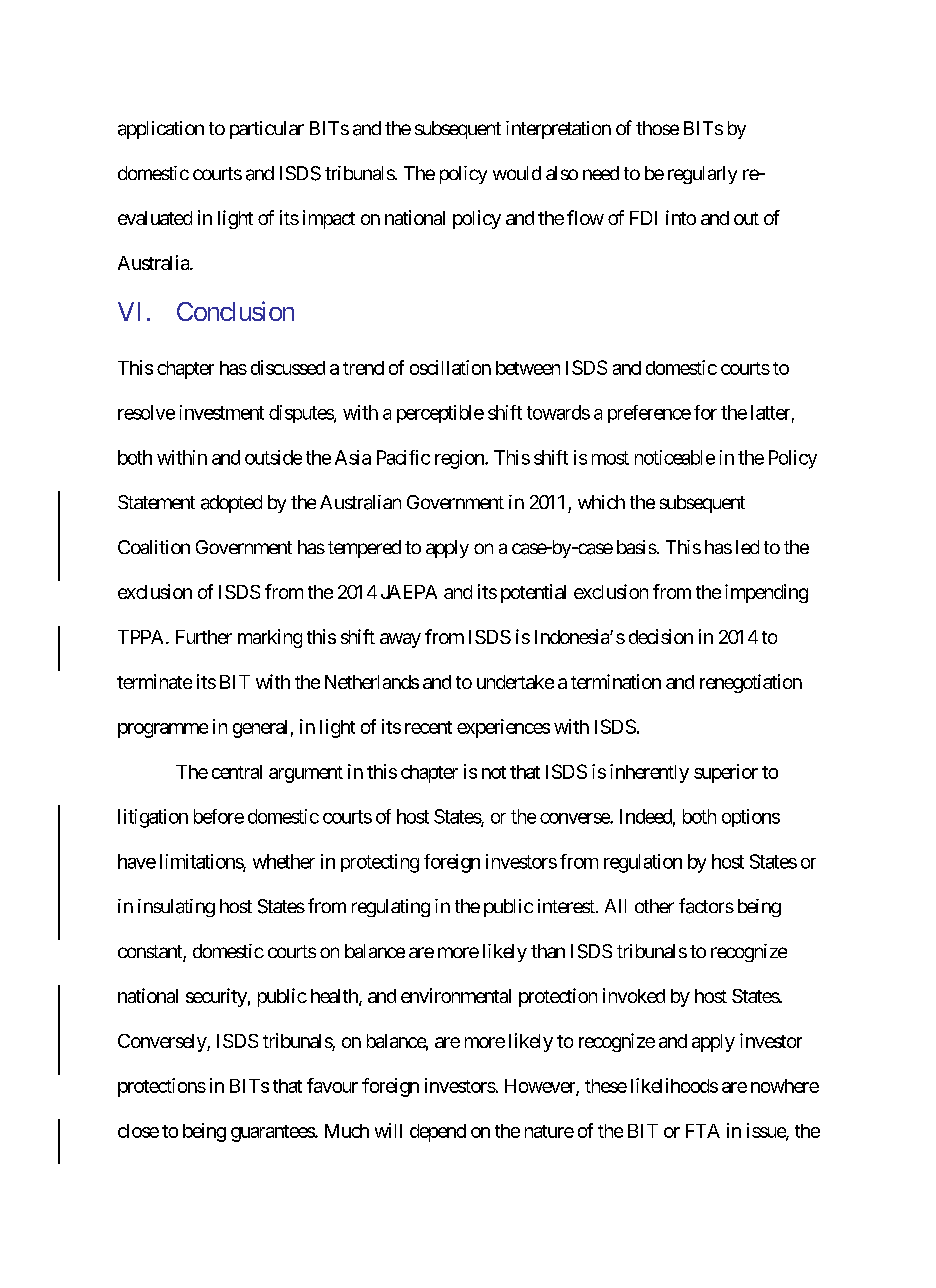  Describe the element at coordinates (702, 175) in the image. I see `regularly` at that location.
